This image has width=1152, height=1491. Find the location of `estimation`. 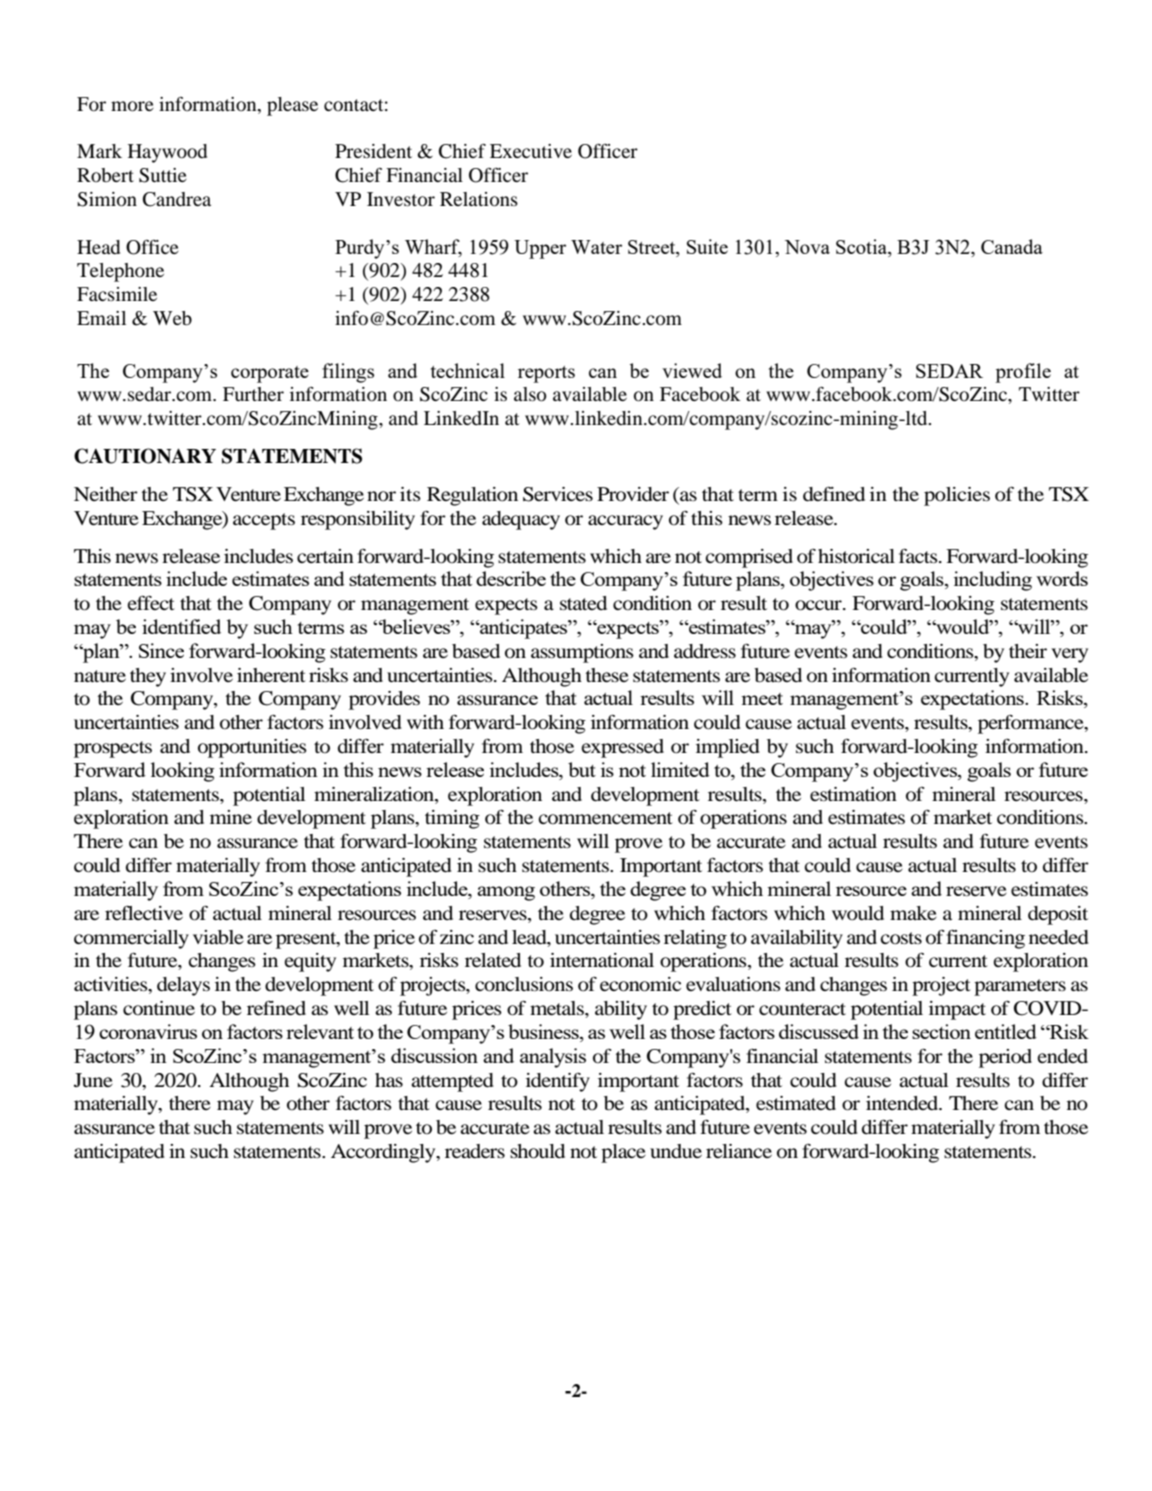

estimation is located at coordinates (853, 794).
